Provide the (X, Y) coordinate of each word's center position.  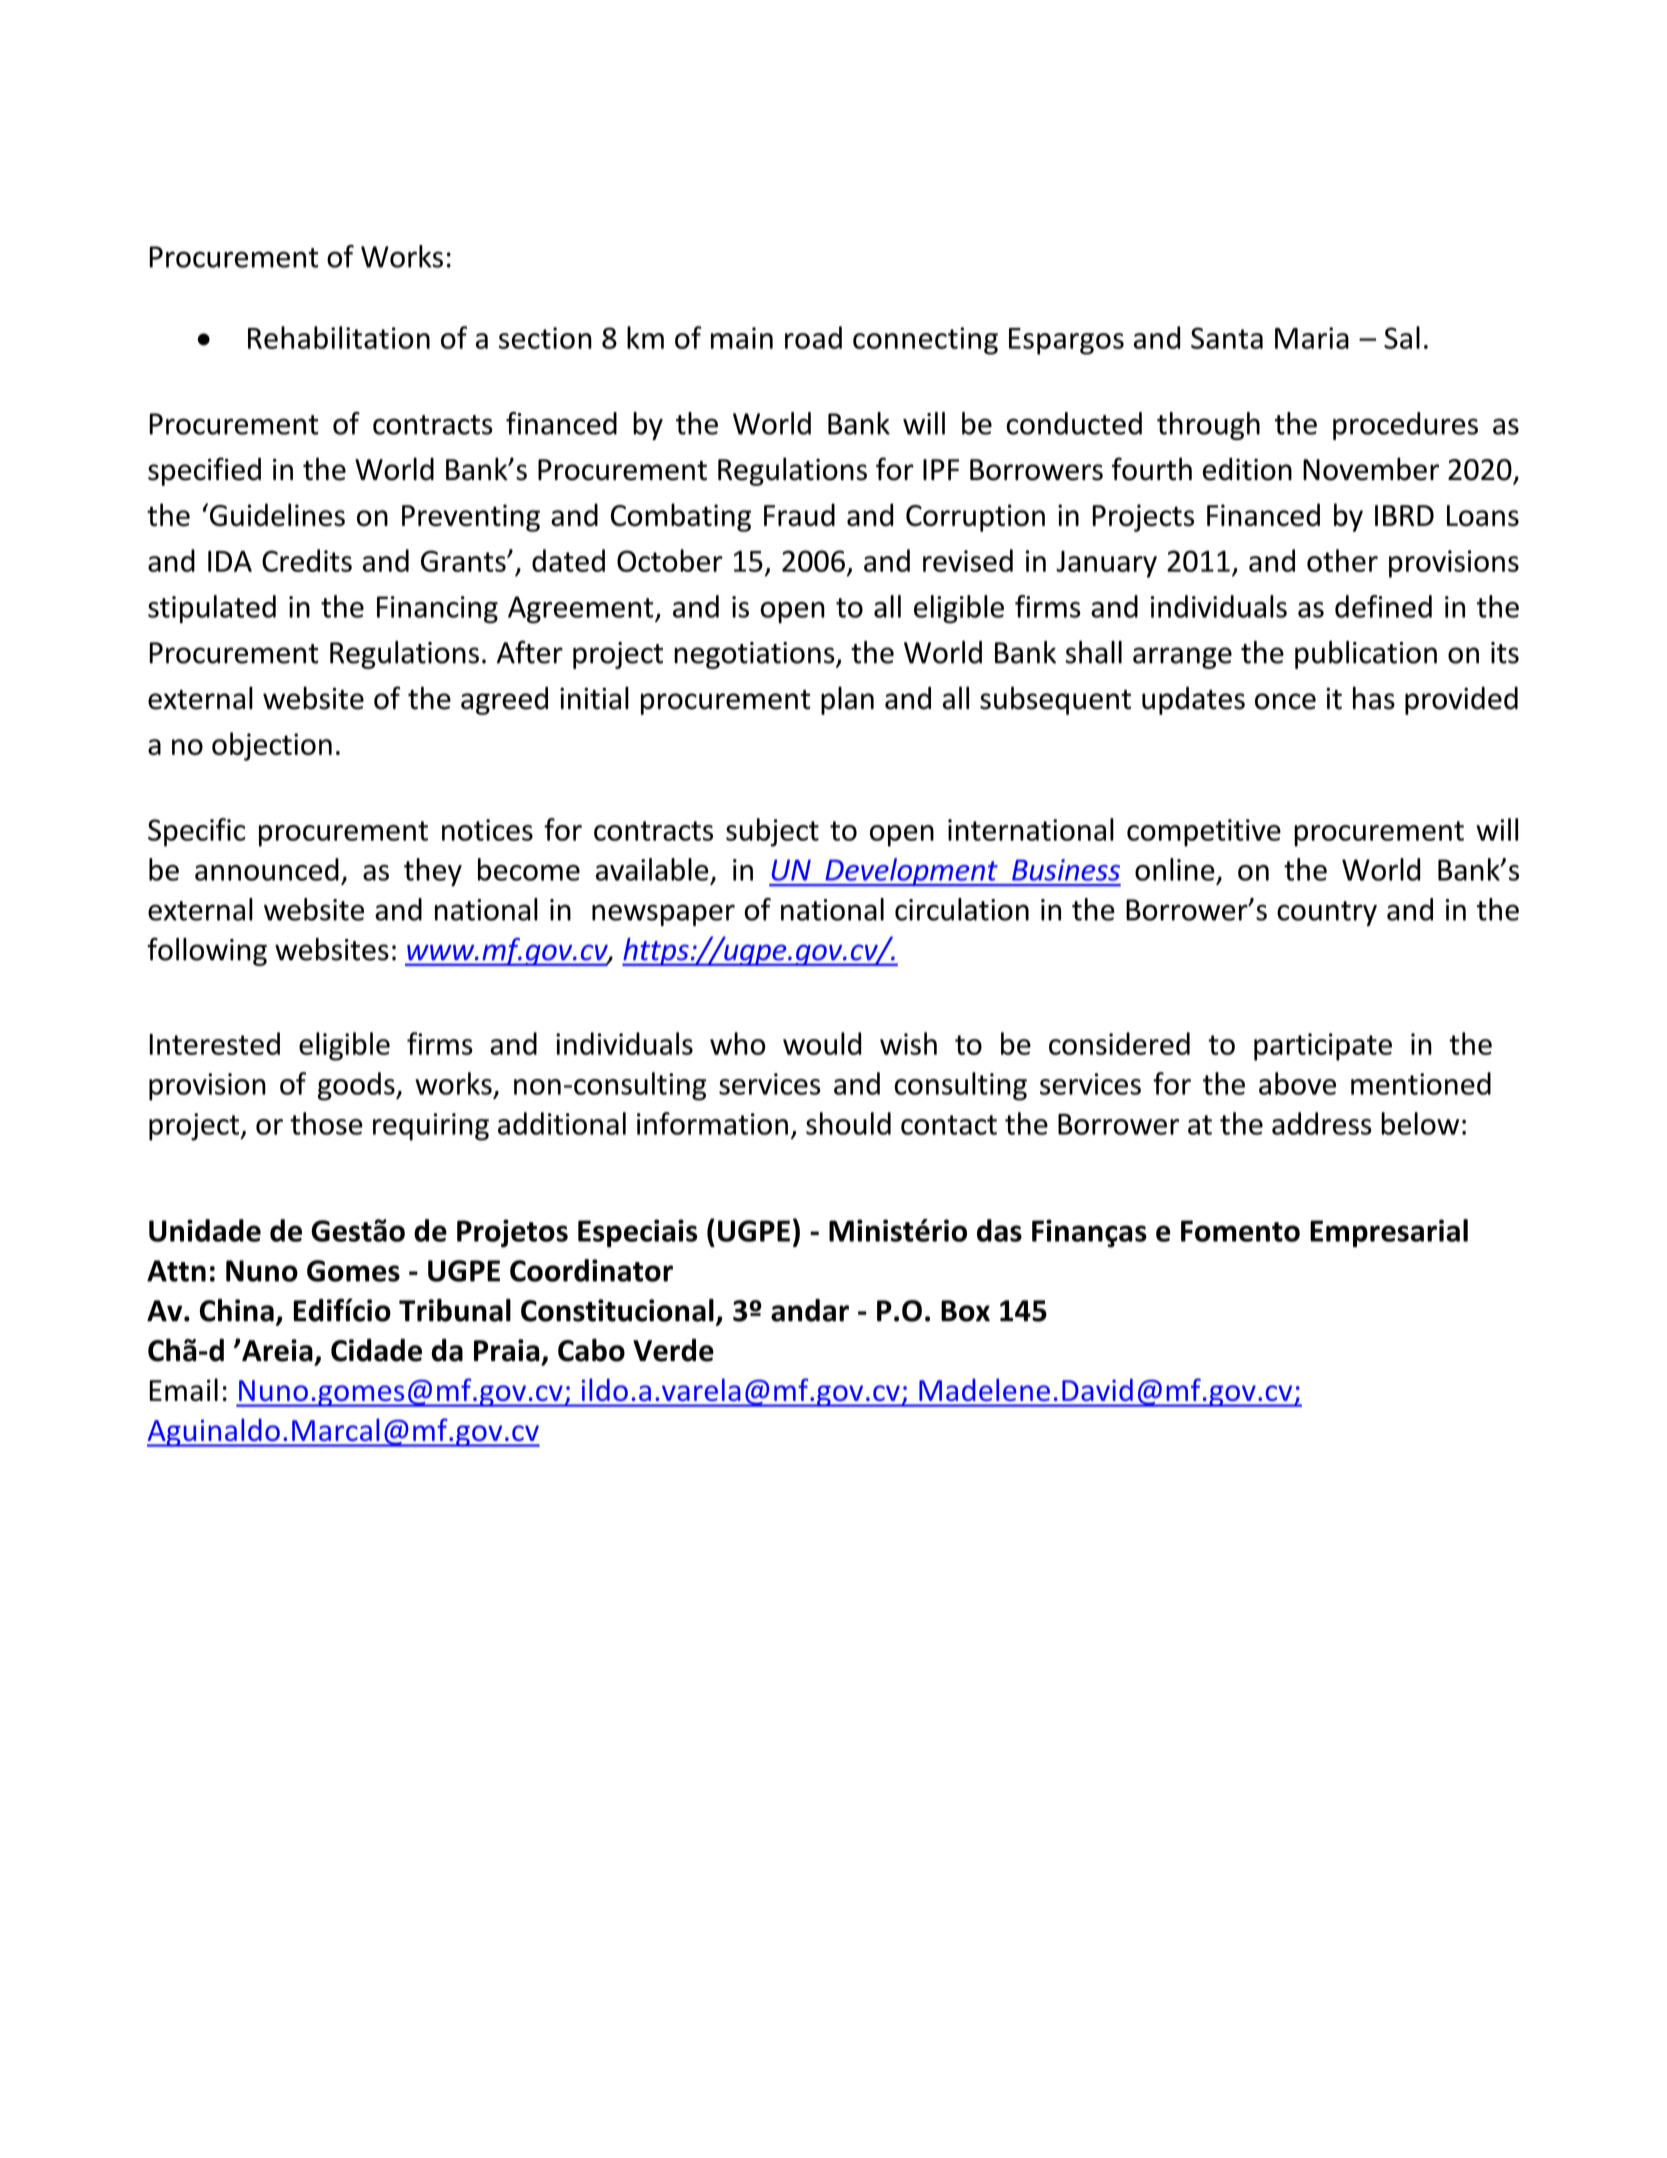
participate (1323, 1047)
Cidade (376, 1350)
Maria (1312, 338)
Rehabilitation (339, 337)
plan (847, 700)
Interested (215, 1043)
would (822, 1043)
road (813, 337)
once (1285, 701)
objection (272, 746)
